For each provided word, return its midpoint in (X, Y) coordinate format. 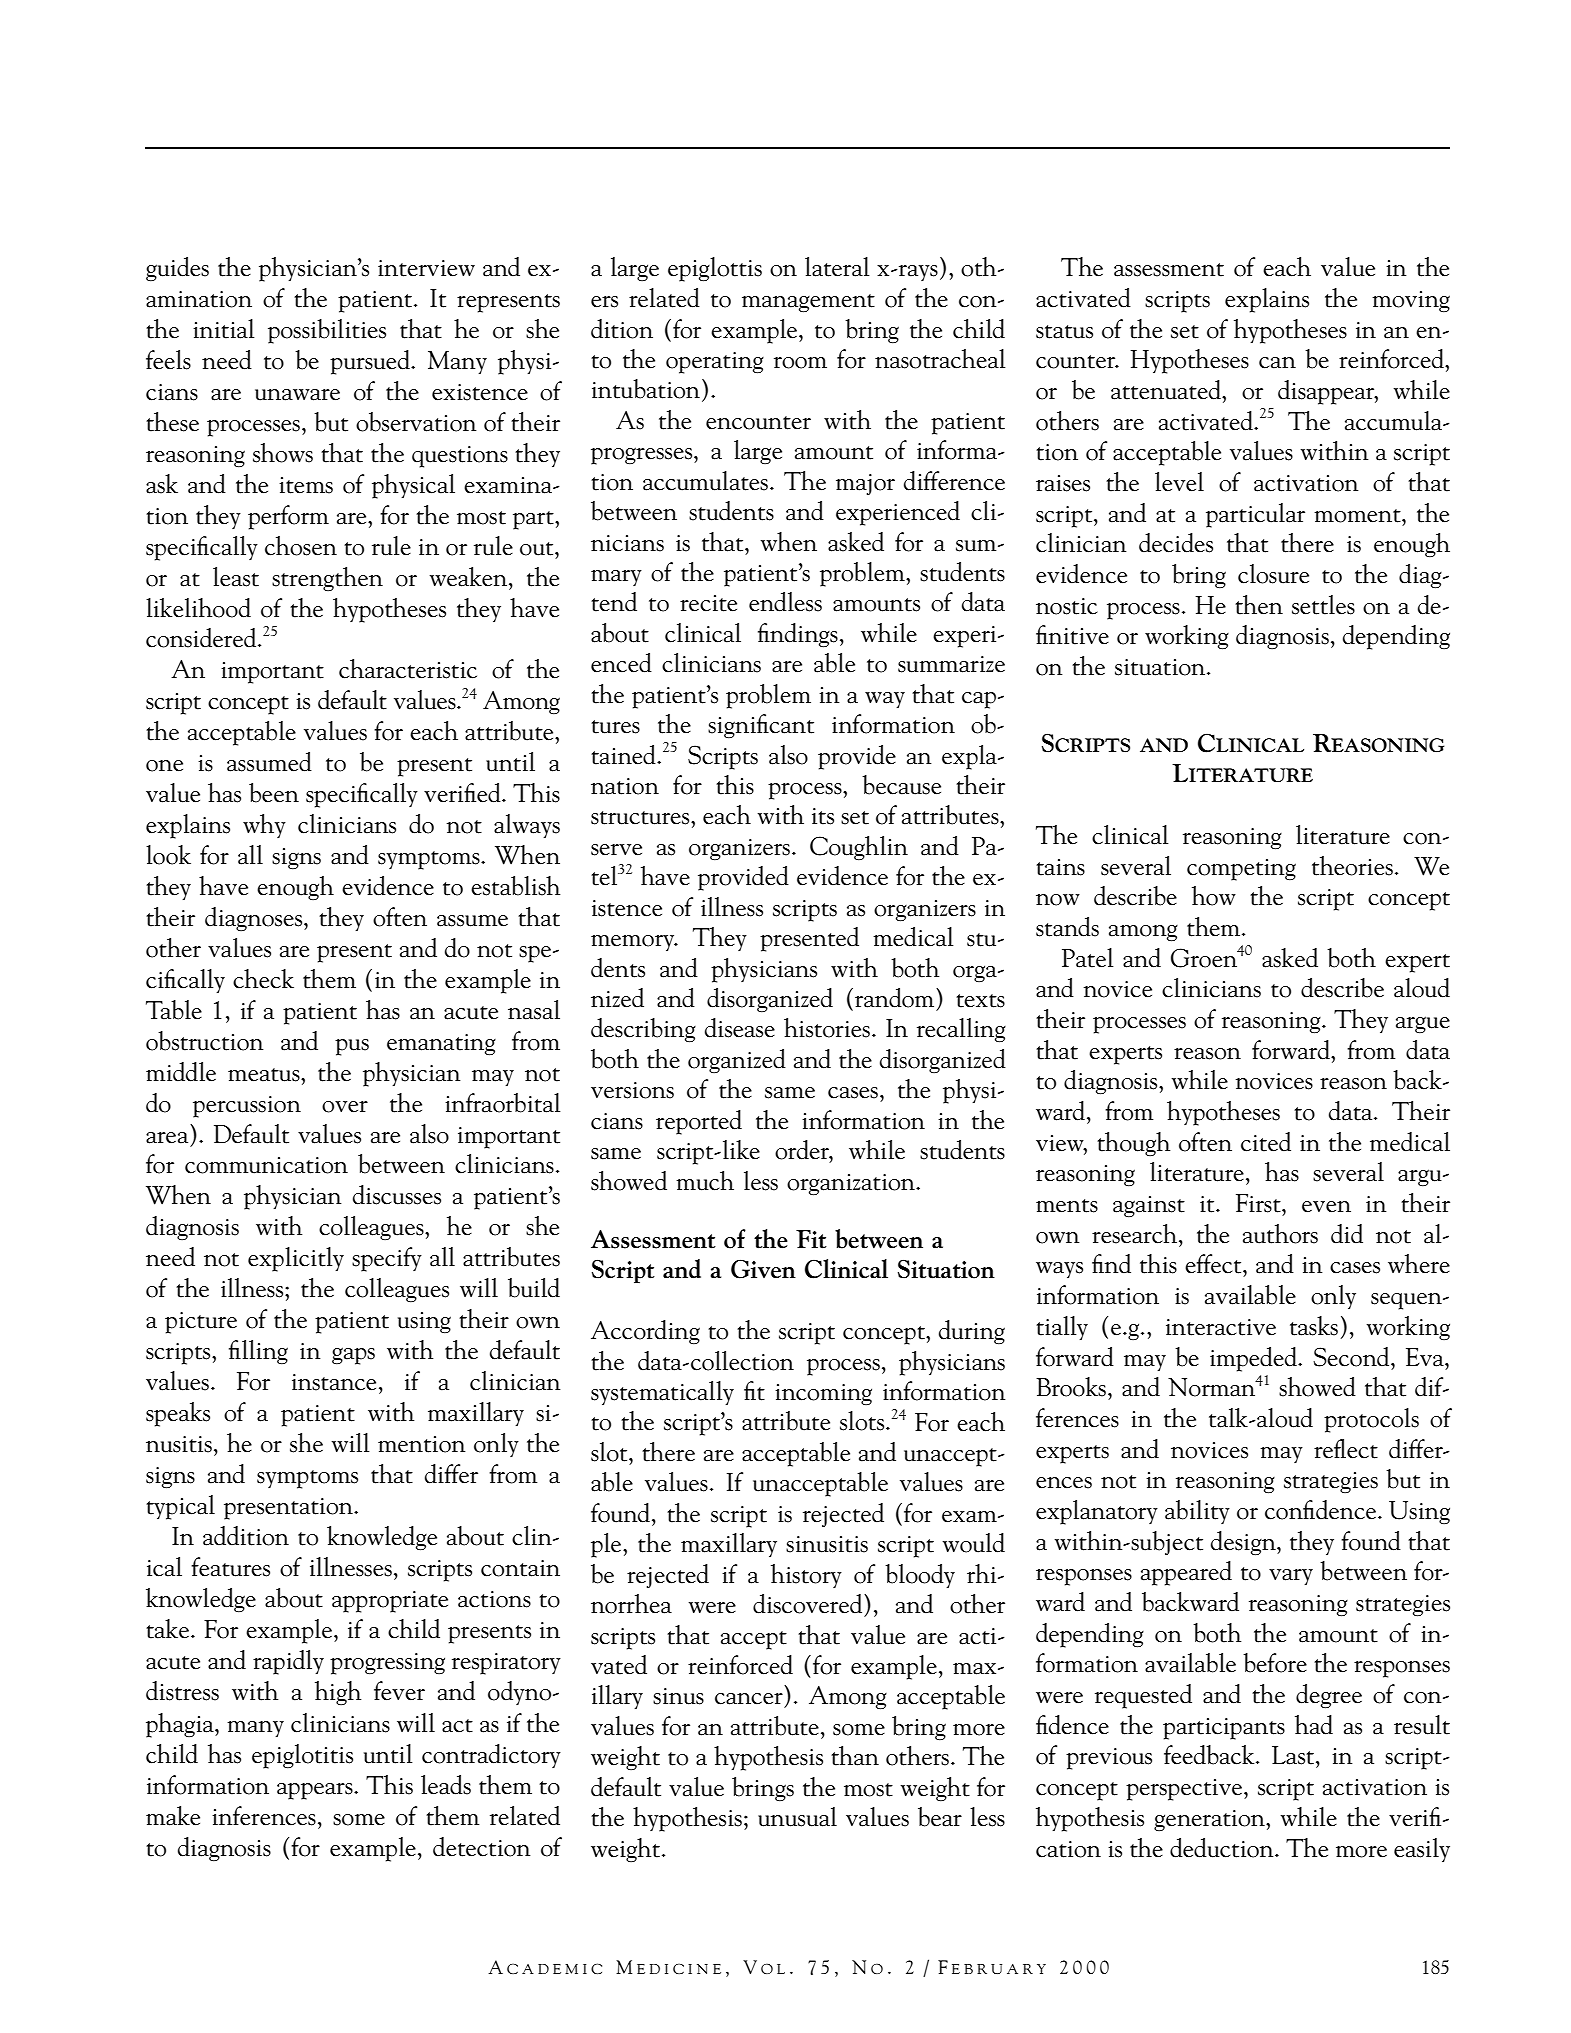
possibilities (327, 331)
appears (316, 1791)
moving (1411, 301)
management (808, 303)
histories (827, 1028)
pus (352, 1047)
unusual (797, 1817)
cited (1266, 1142)
